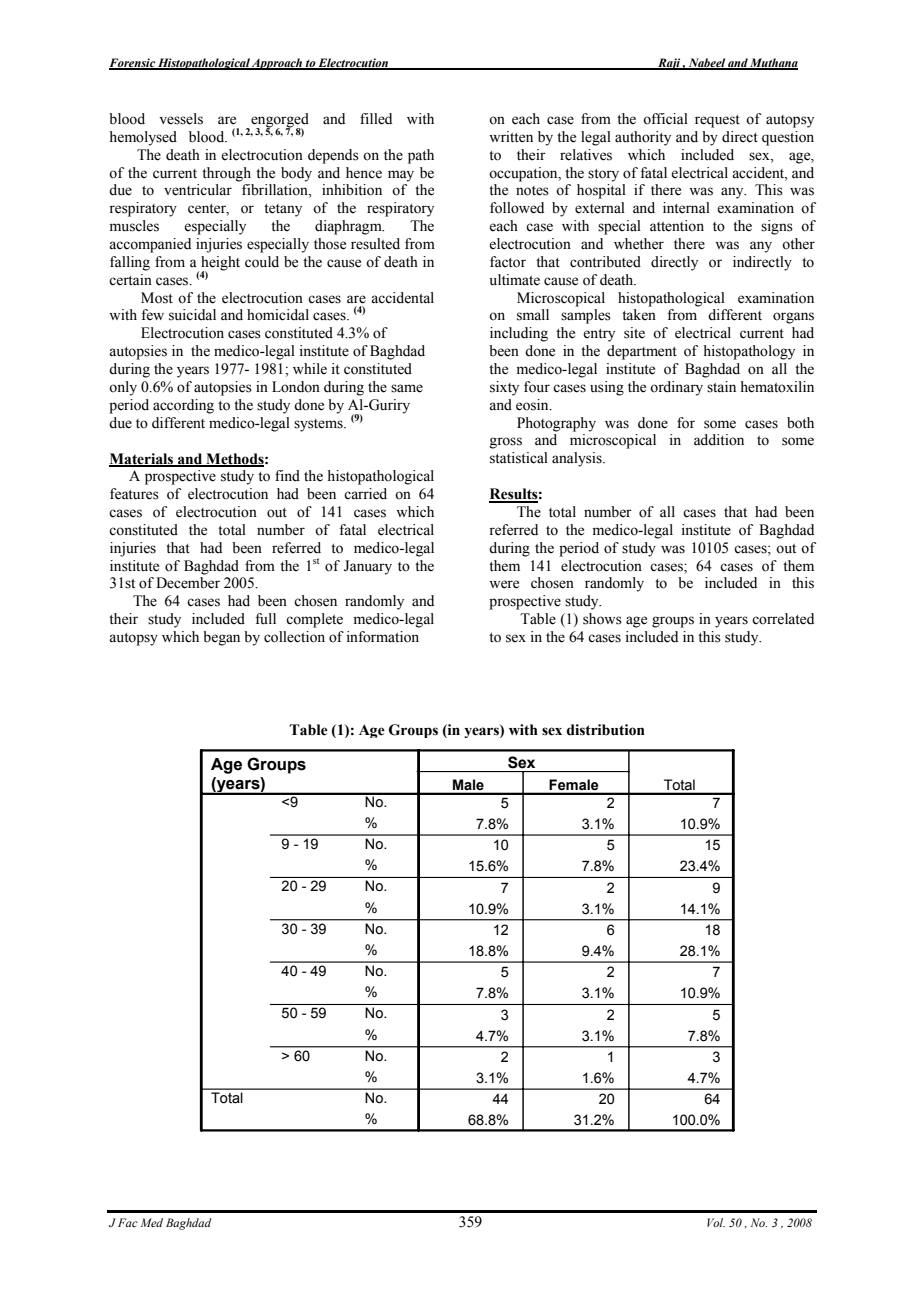  I want to click on vessels, so click(181, 119).
